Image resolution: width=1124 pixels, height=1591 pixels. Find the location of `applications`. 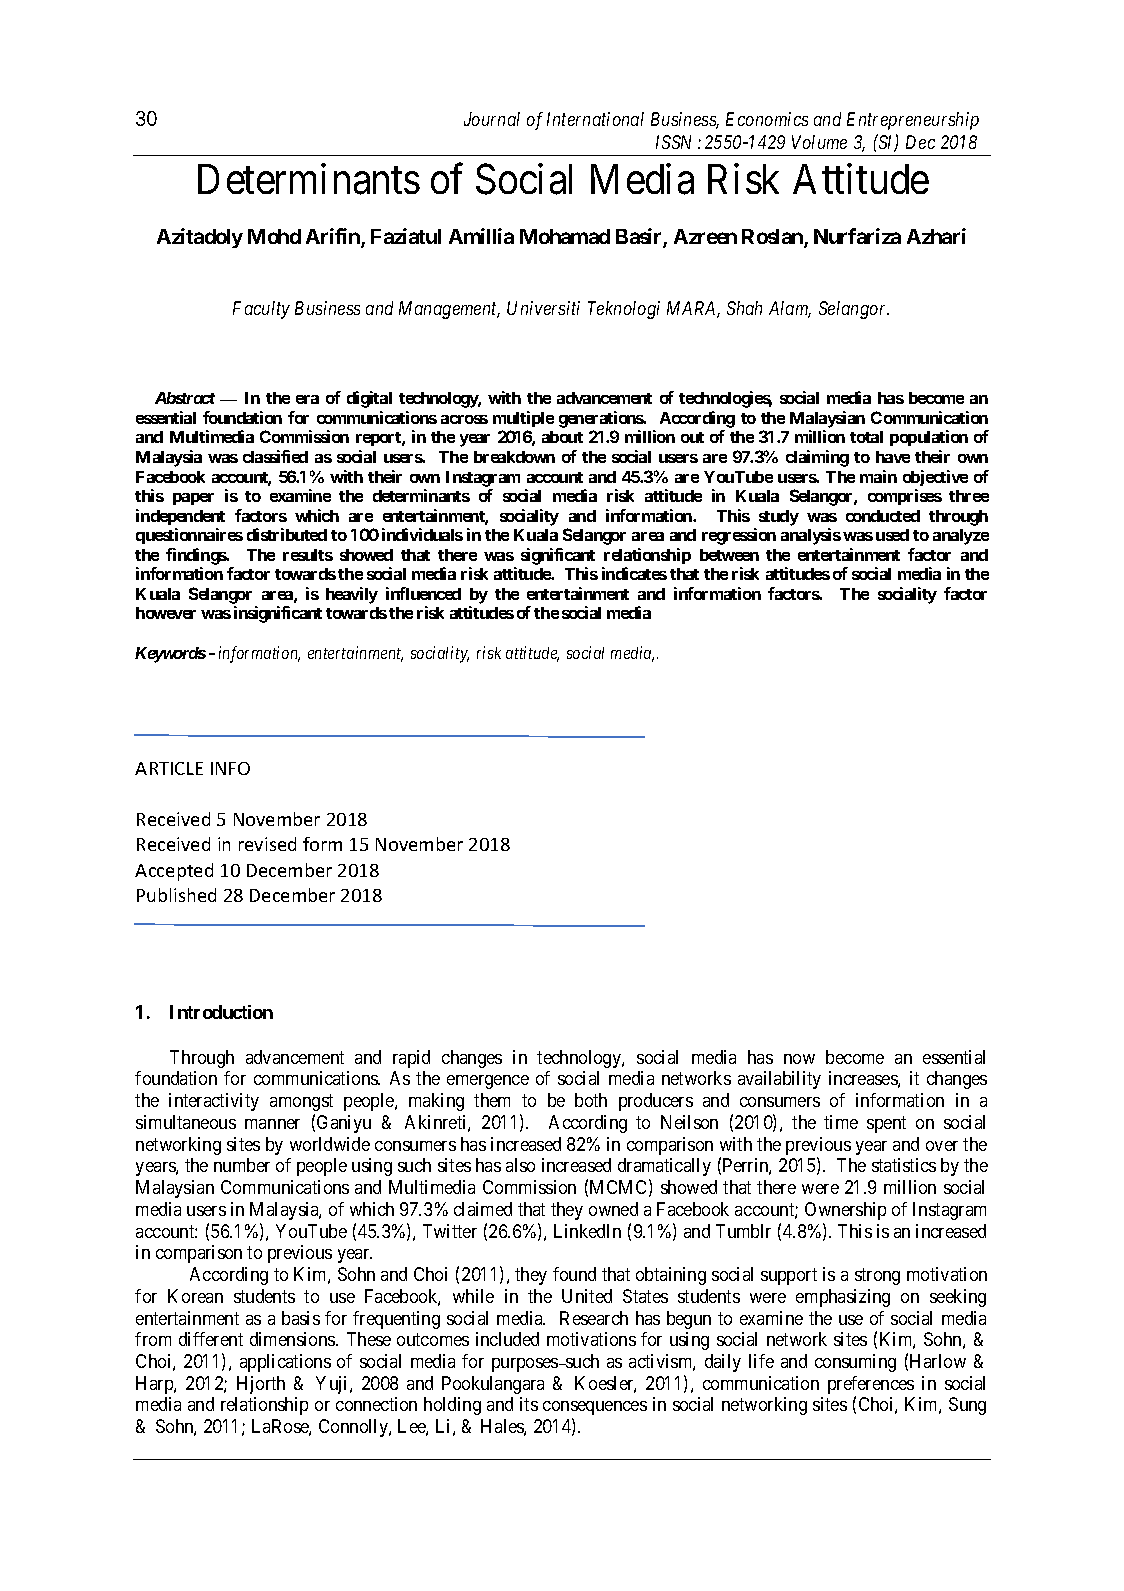

applications is located at coordinates (285, 1363).
